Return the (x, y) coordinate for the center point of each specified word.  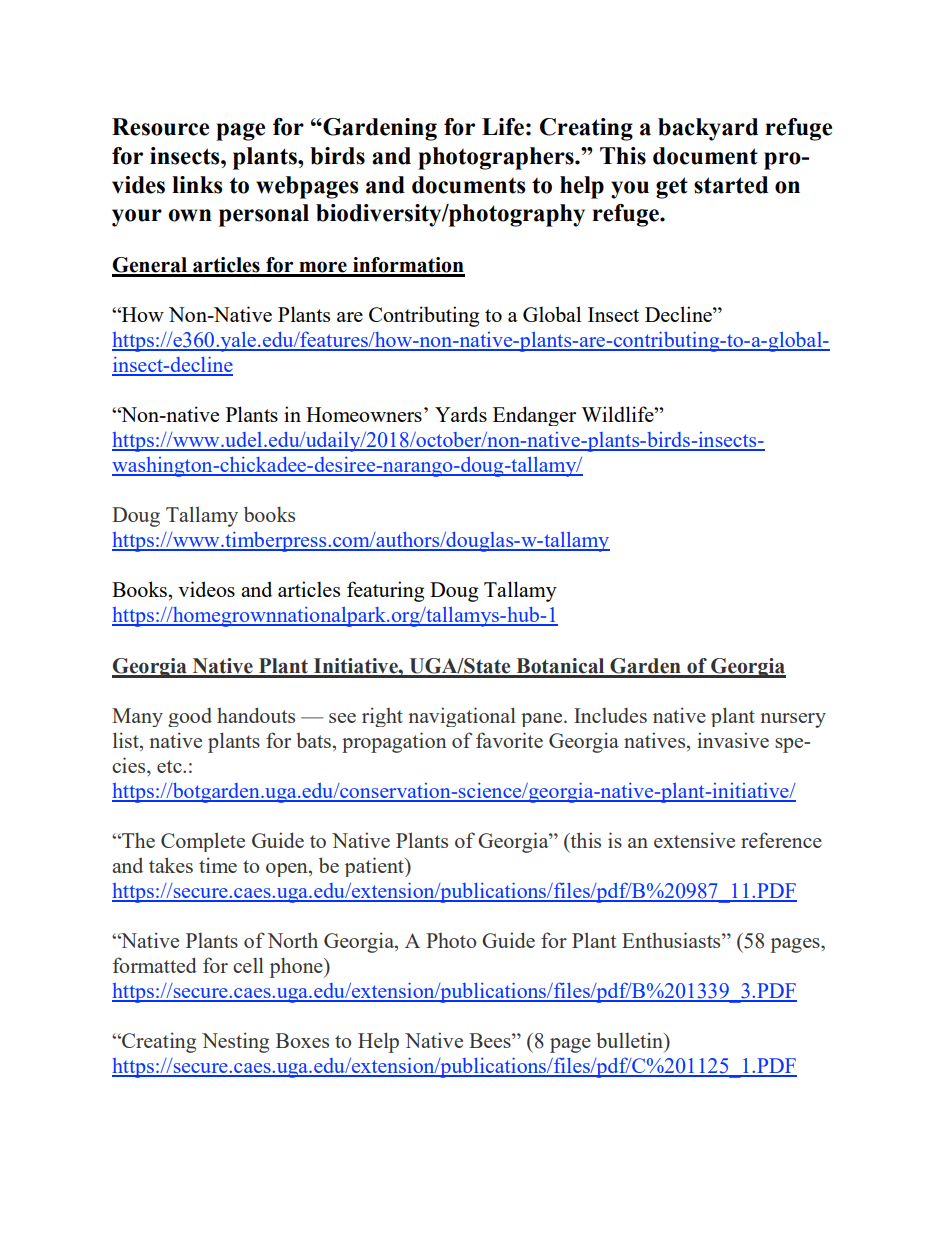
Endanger (534, 416)
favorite (509, 740)
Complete (203, 842)
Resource (160, 127)
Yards (461, 414)
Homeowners (364, 414)
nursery (793, 720)
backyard (708, 129)
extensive (694, 840)
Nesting (235, 1042)
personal (264, 215)
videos (206, 589)
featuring (385, 591)
